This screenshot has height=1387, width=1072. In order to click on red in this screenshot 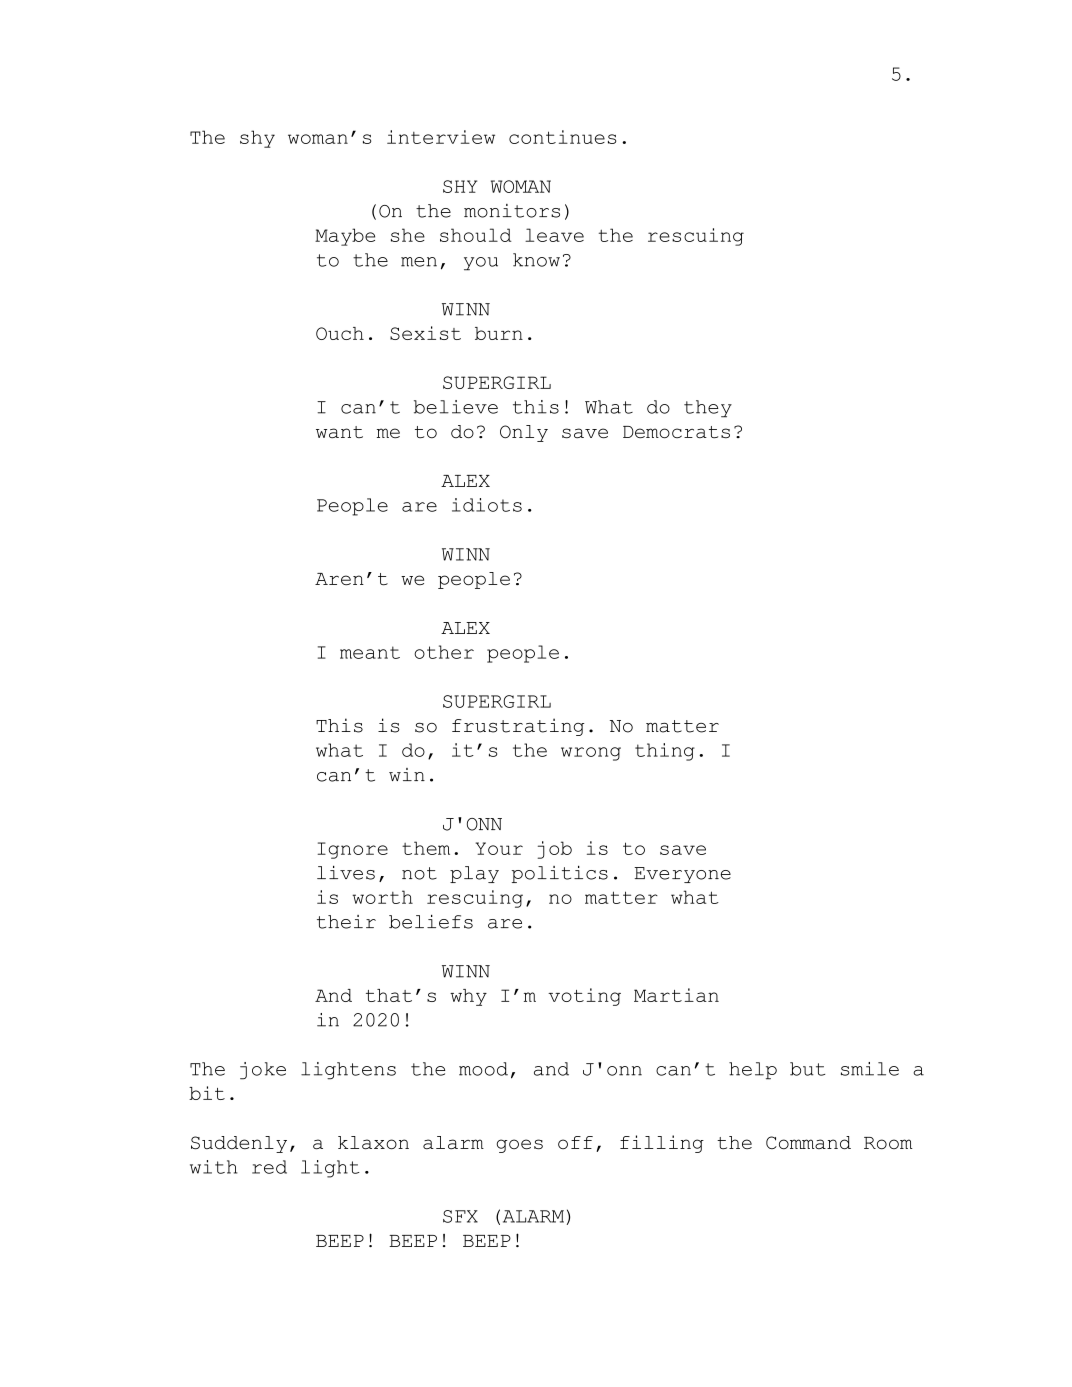, I will do `click(269, 1167)`.
